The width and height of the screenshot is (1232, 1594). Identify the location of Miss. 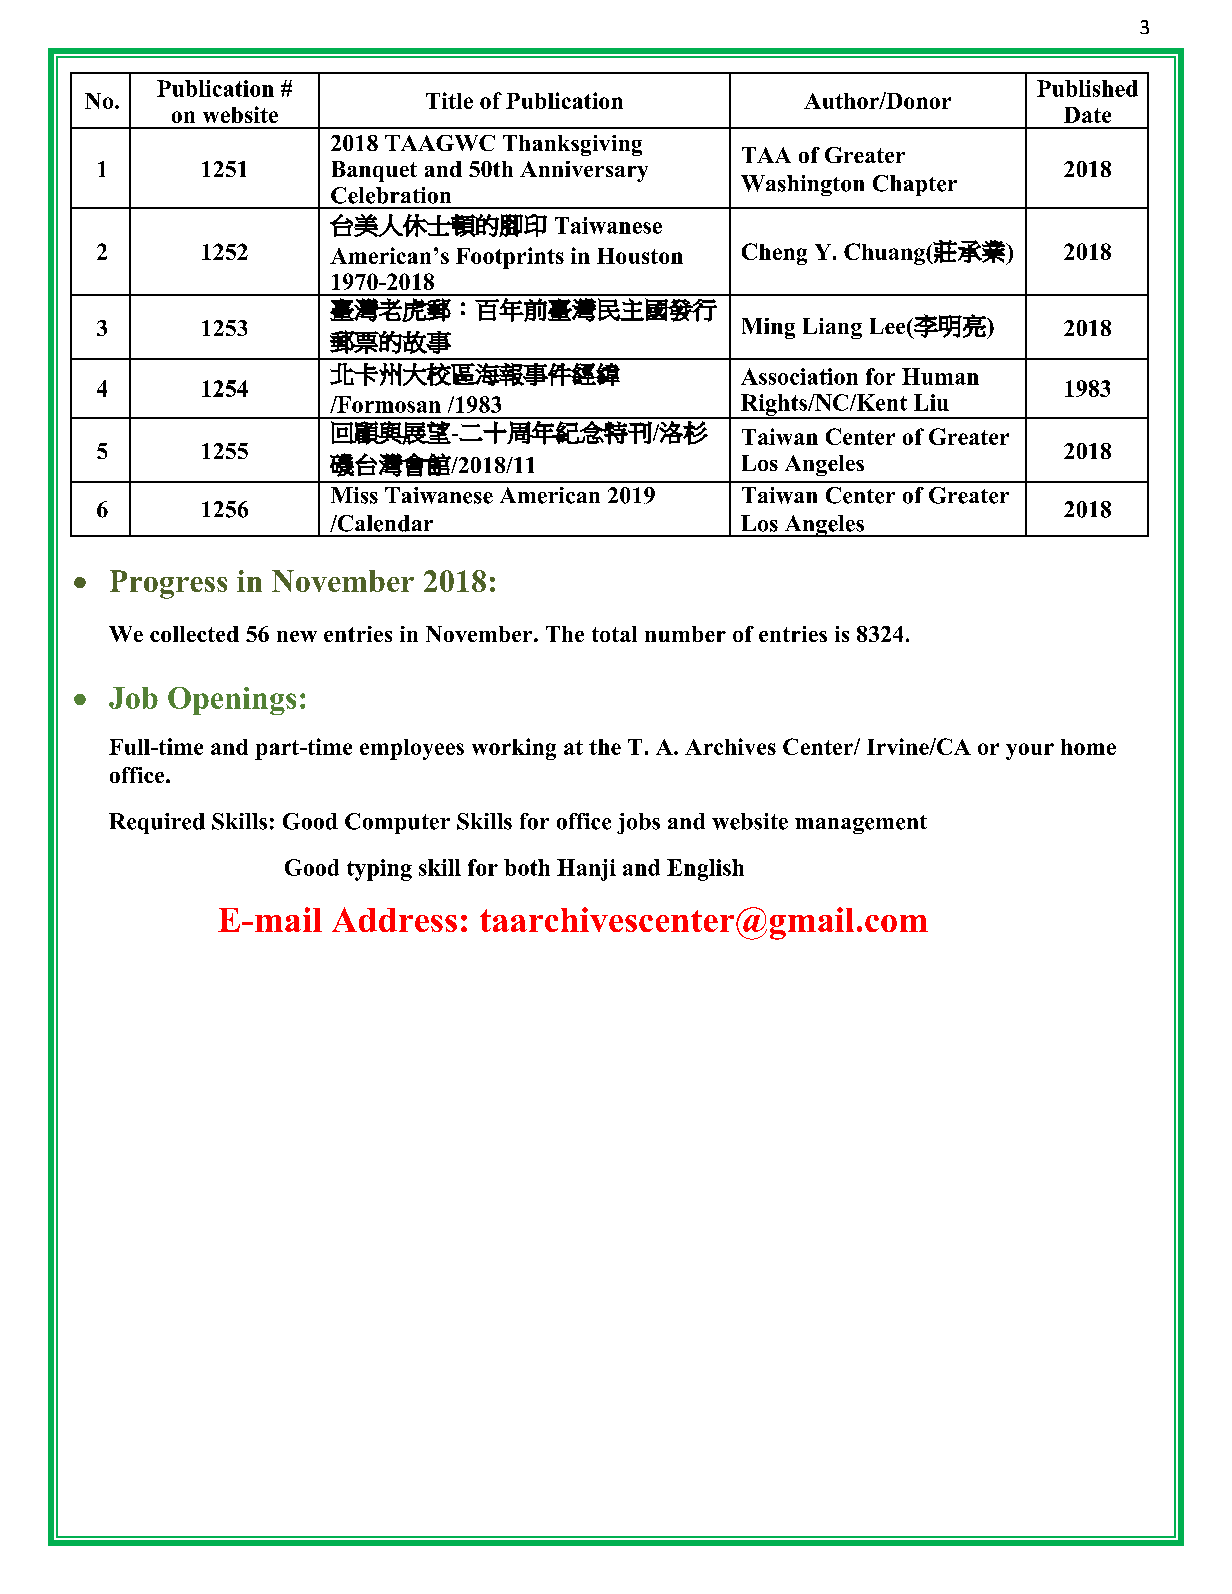
(354, 495).
